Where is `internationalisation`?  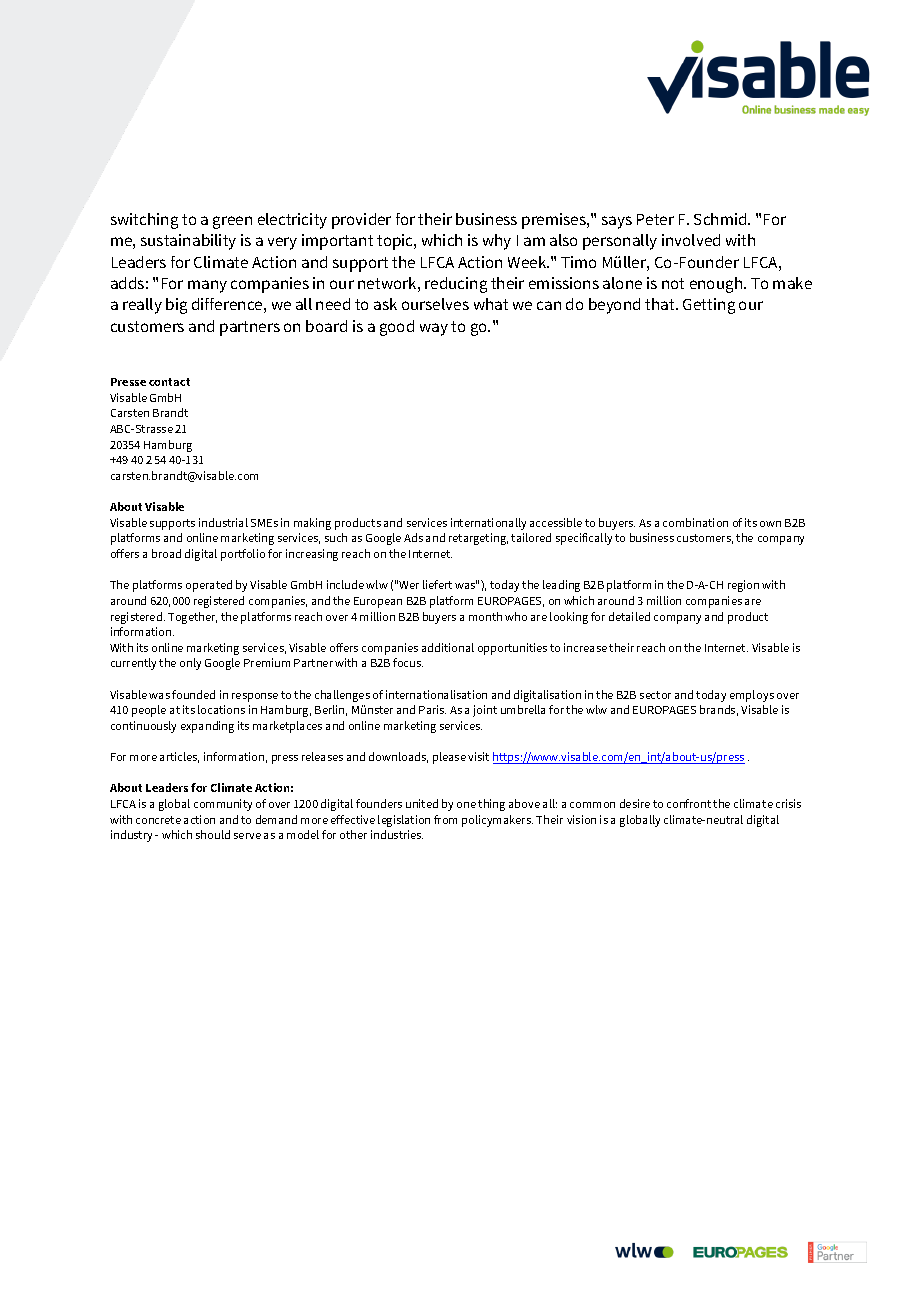
internationalisation is located at coordinates (436, 694).
